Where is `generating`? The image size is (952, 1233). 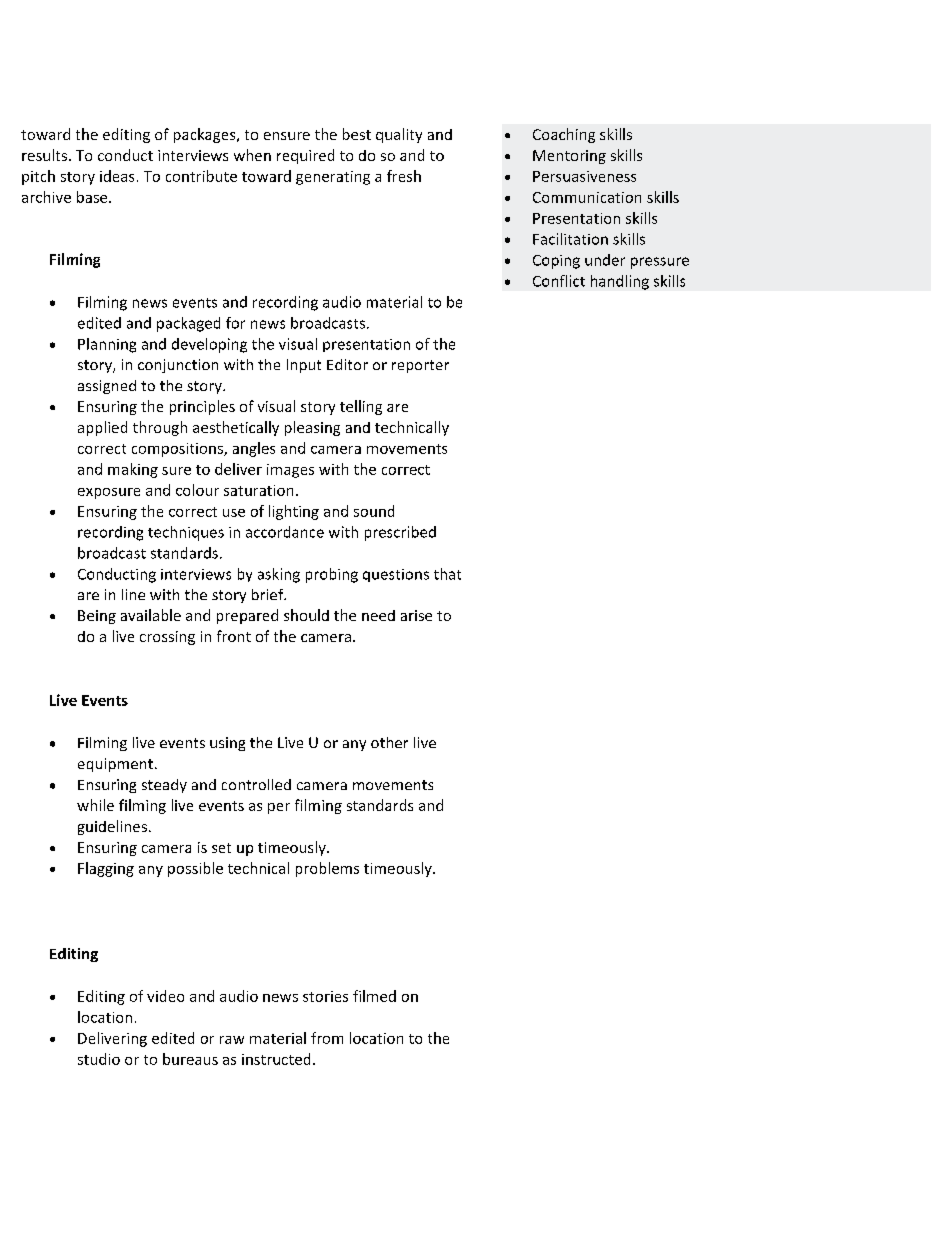
generating is located at coordinates (333, 178).
